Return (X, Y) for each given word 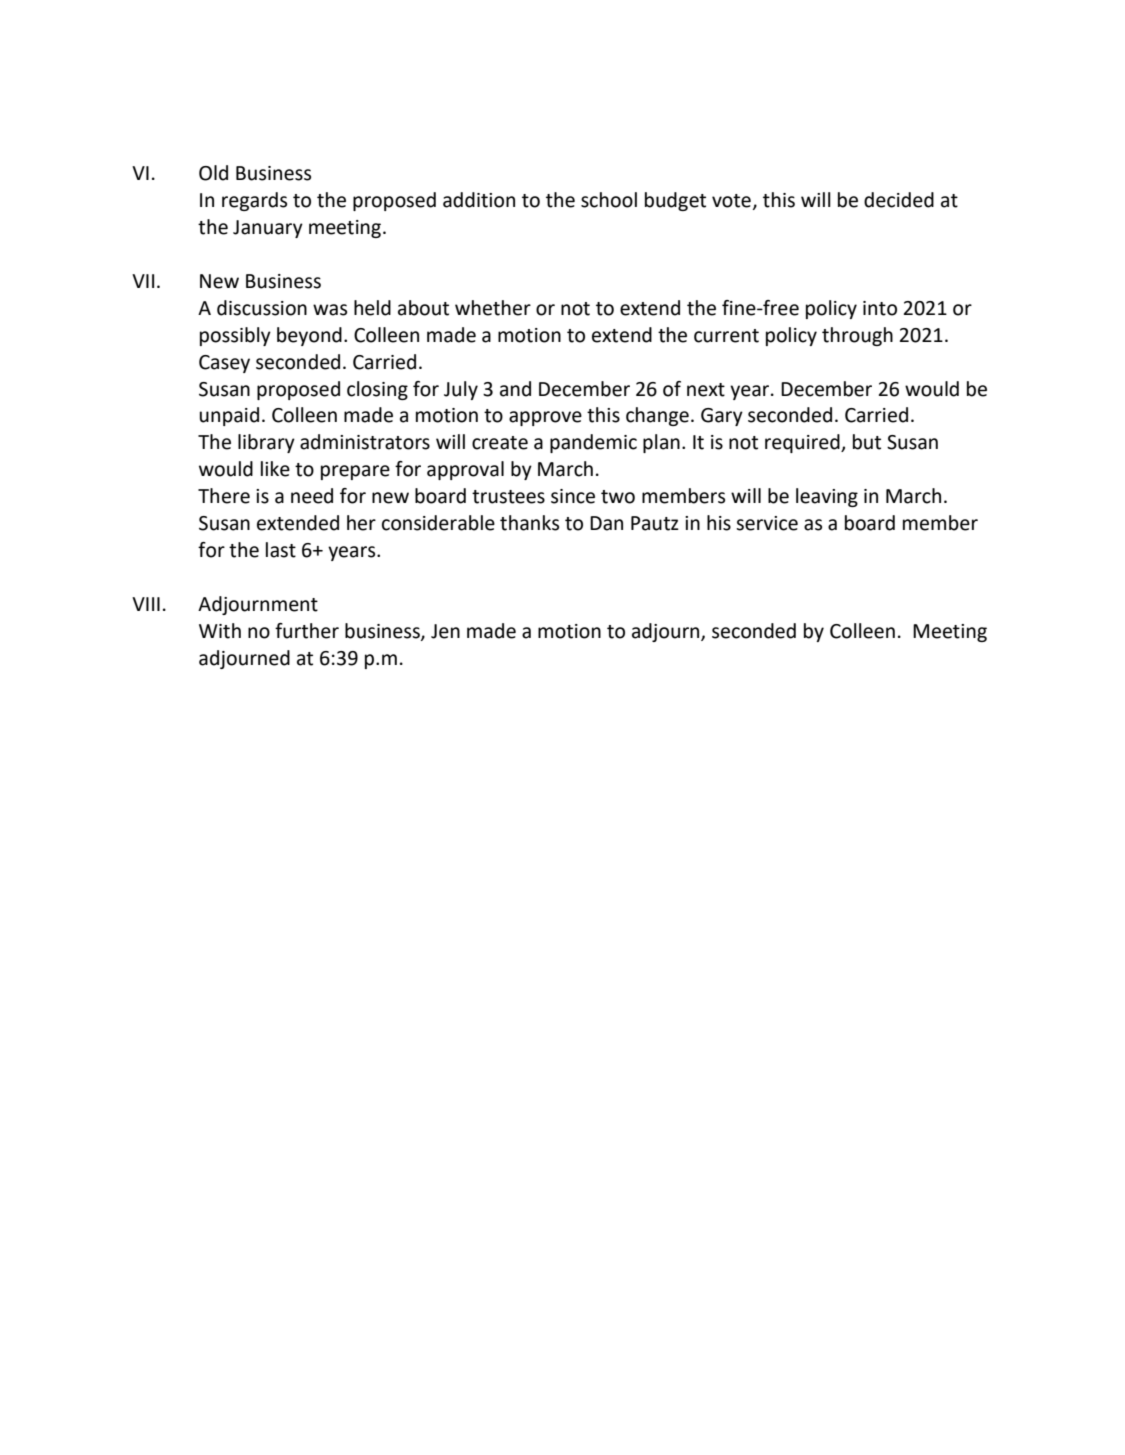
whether (493, 308)
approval (465, 470)
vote (731, 201)
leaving (827, 497)
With (220, 631)
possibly (235, 336)
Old (213, 173)
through (857, 336)
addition (479, 200)
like (275, 469)
